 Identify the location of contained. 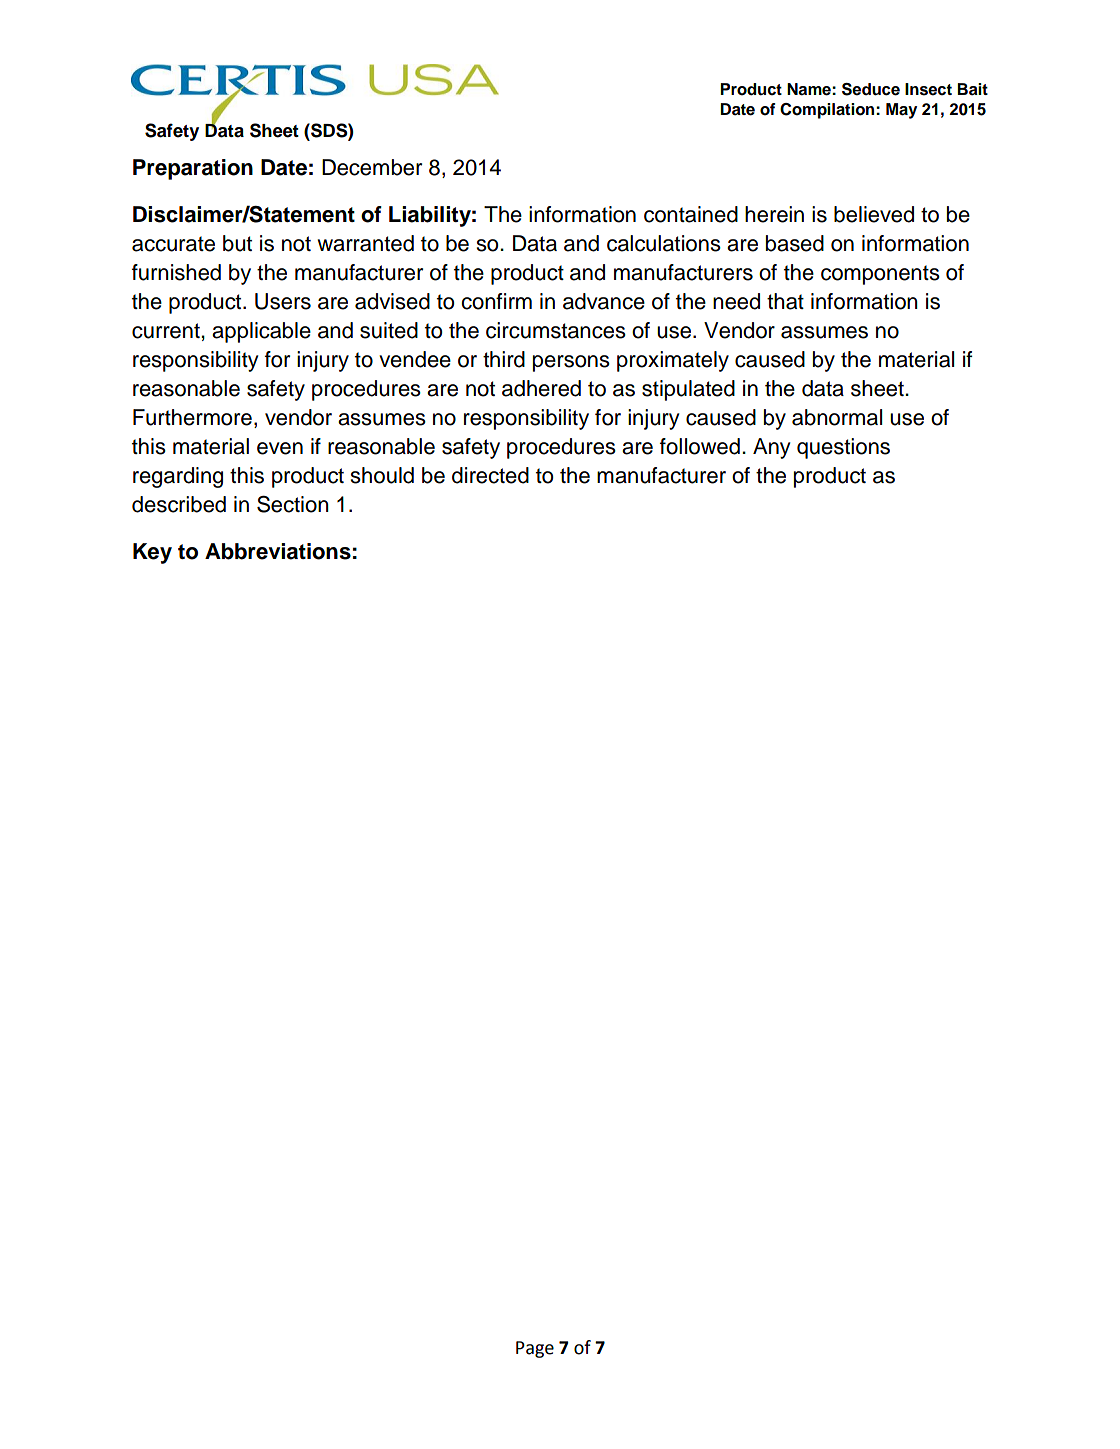
(691, 214).
